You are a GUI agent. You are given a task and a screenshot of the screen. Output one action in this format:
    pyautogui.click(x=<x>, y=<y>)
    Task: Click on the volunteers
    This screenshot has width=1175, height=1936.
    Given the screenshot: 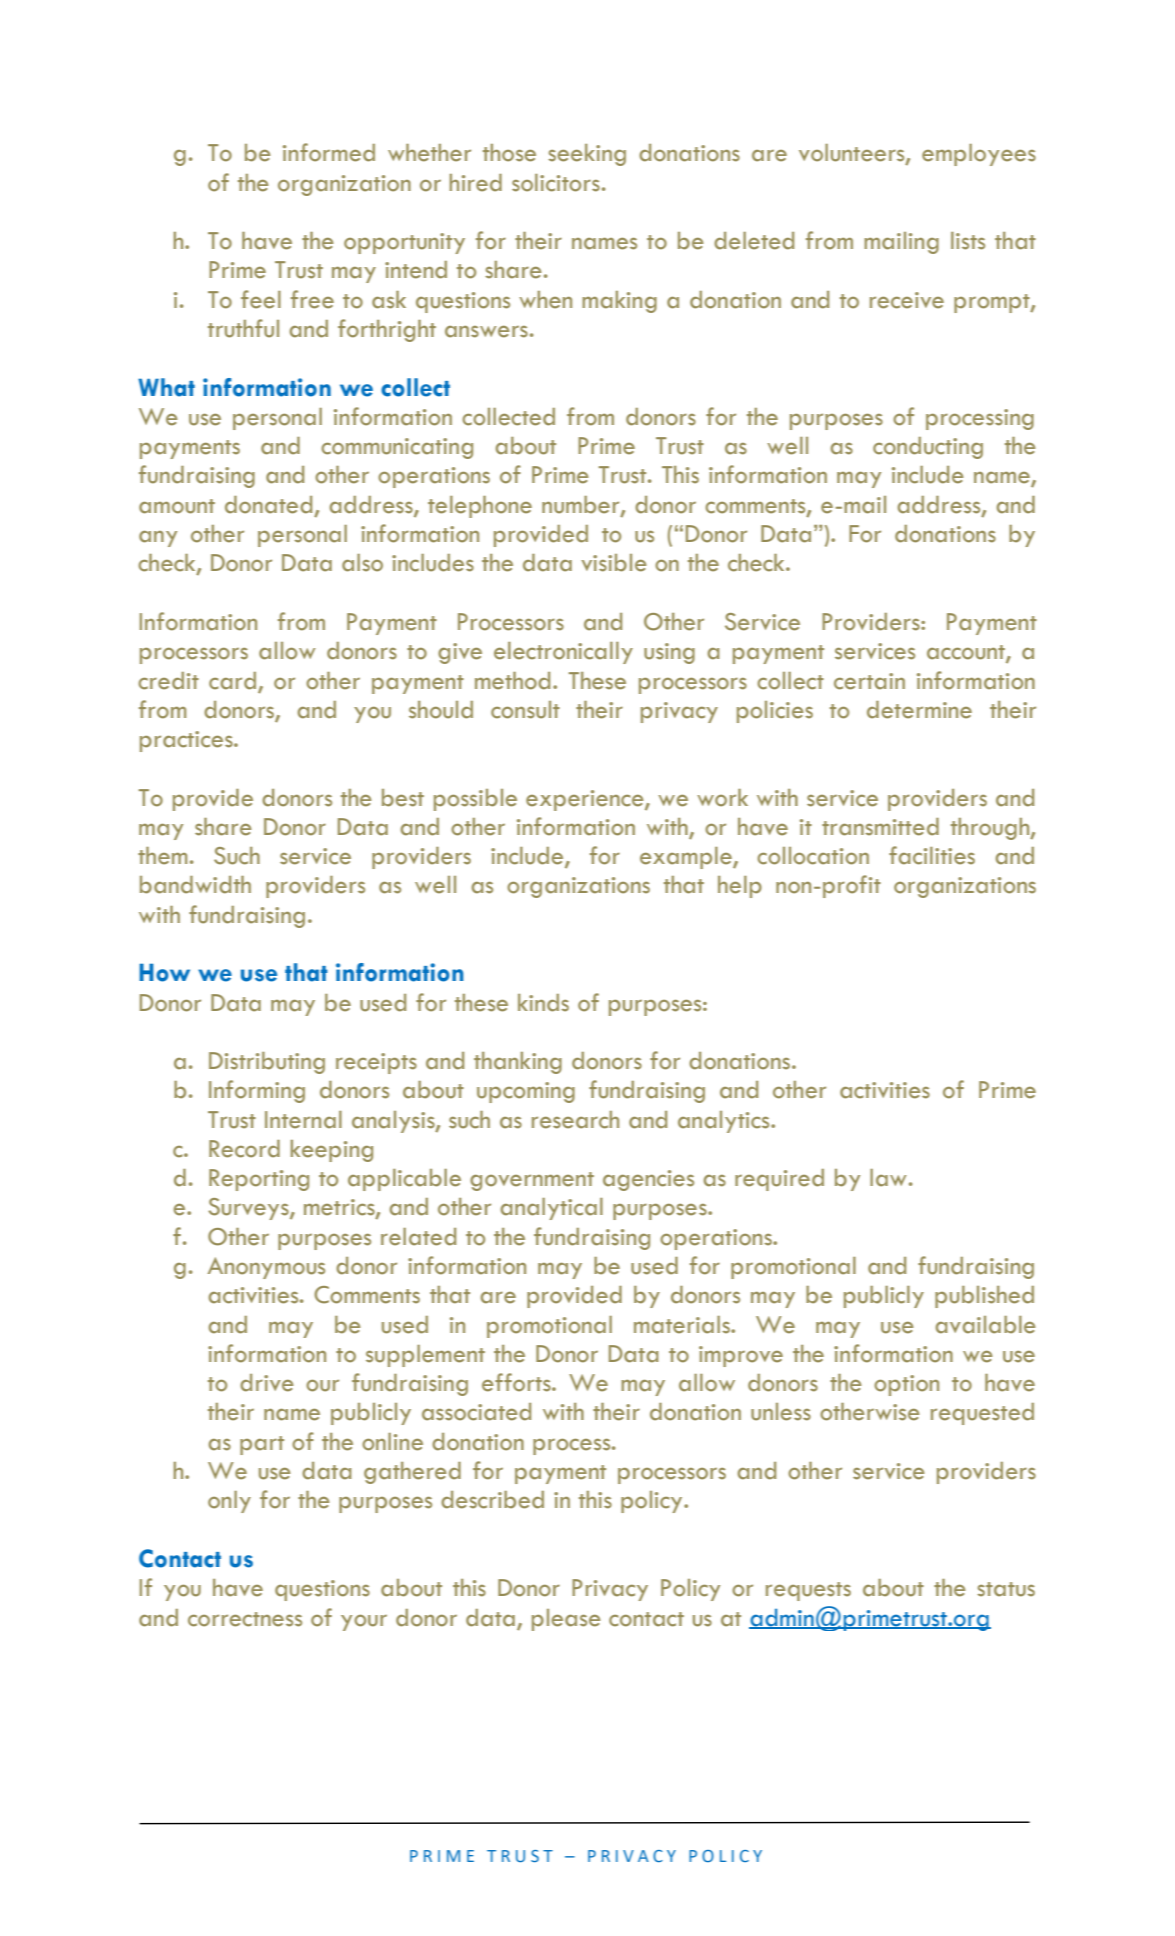 What is the action you would take?
    pyautogui.click(x=853, y=154)
